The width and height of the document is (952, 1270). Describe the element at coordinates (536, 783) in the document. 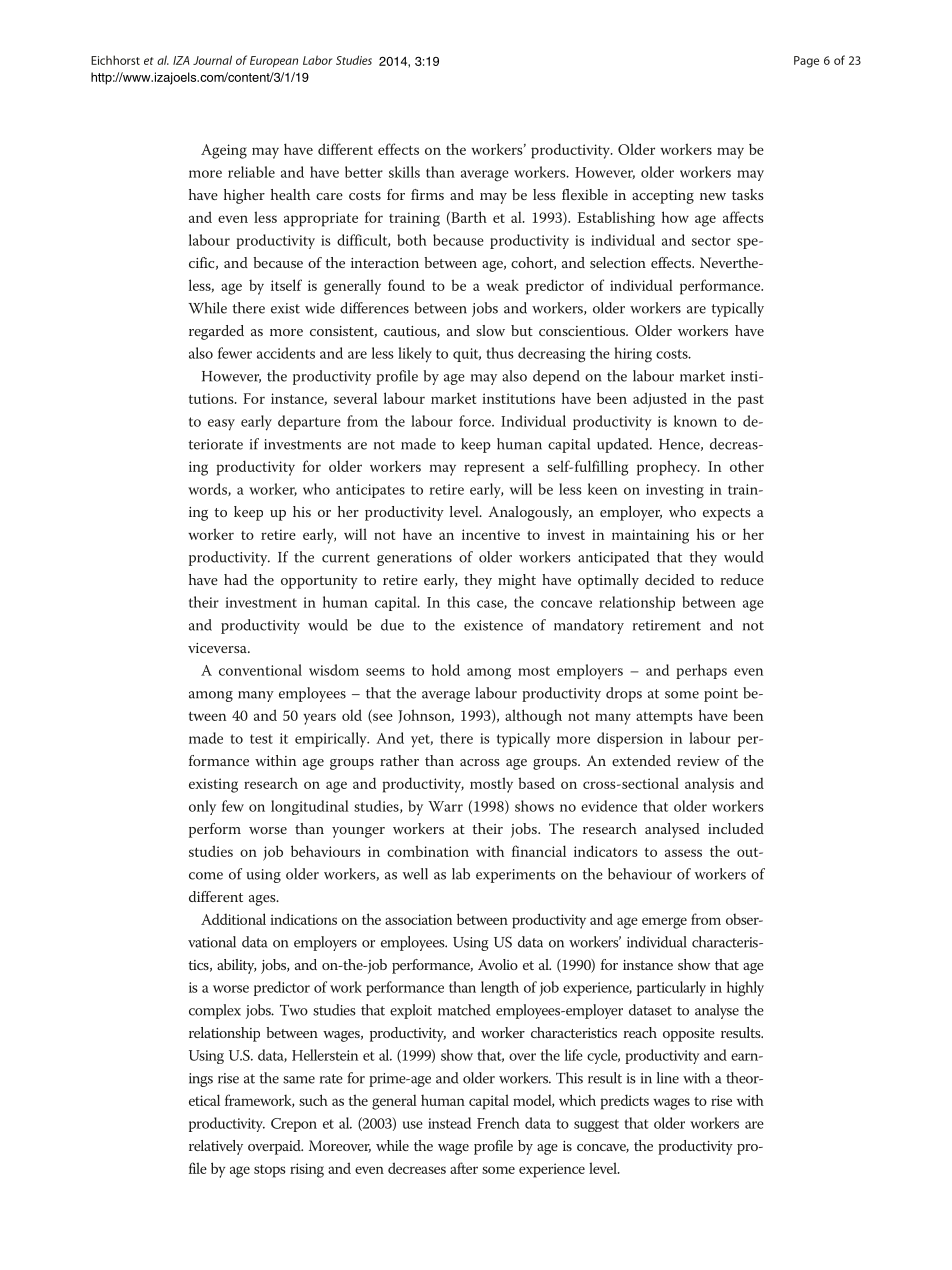

I see `based` at that location.
